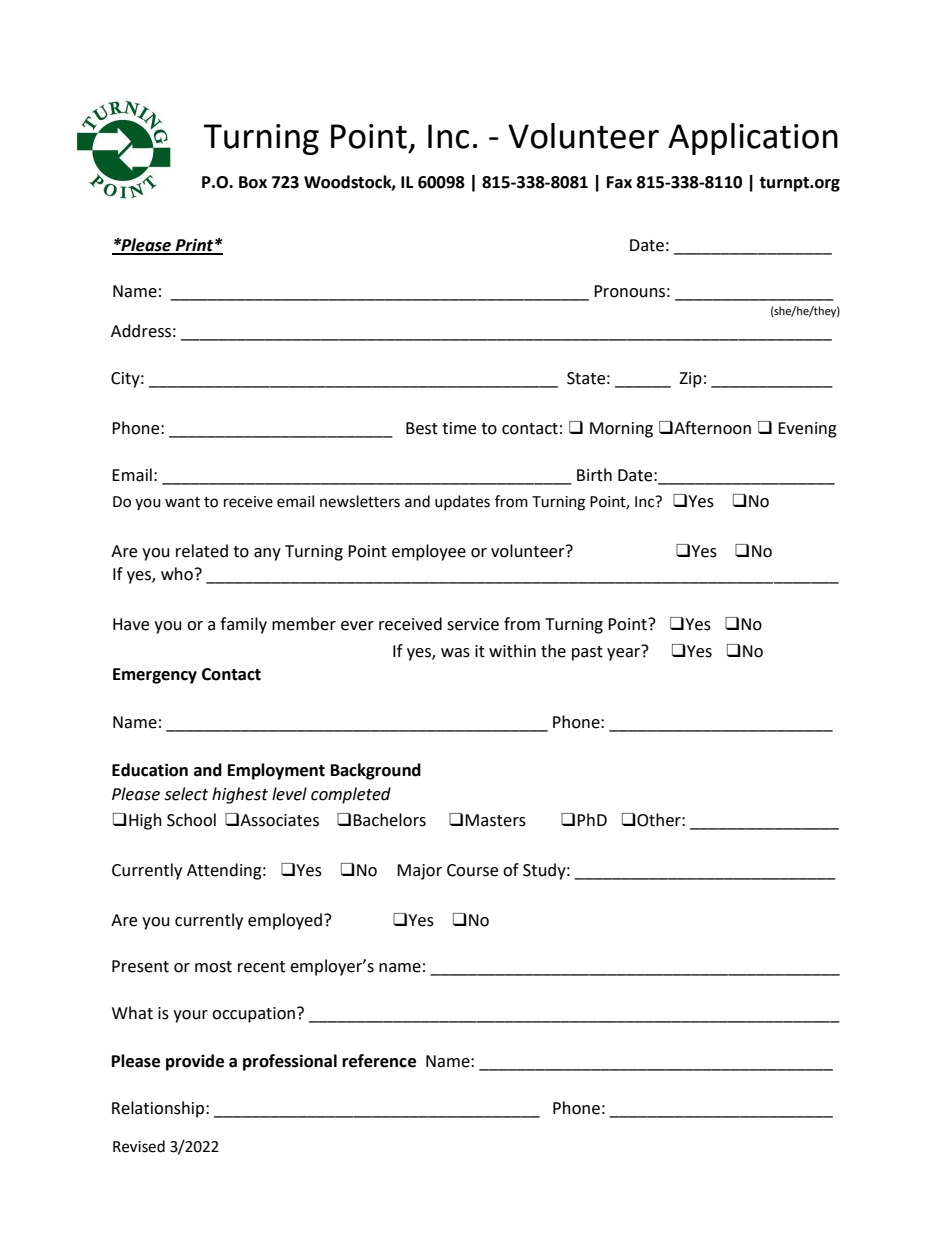 Image resolution: width=952 pixels, height=1233 pixels. What do you see at coordinates (182, 502) in the document?
I see `want` at bounding box center [182, 502].
